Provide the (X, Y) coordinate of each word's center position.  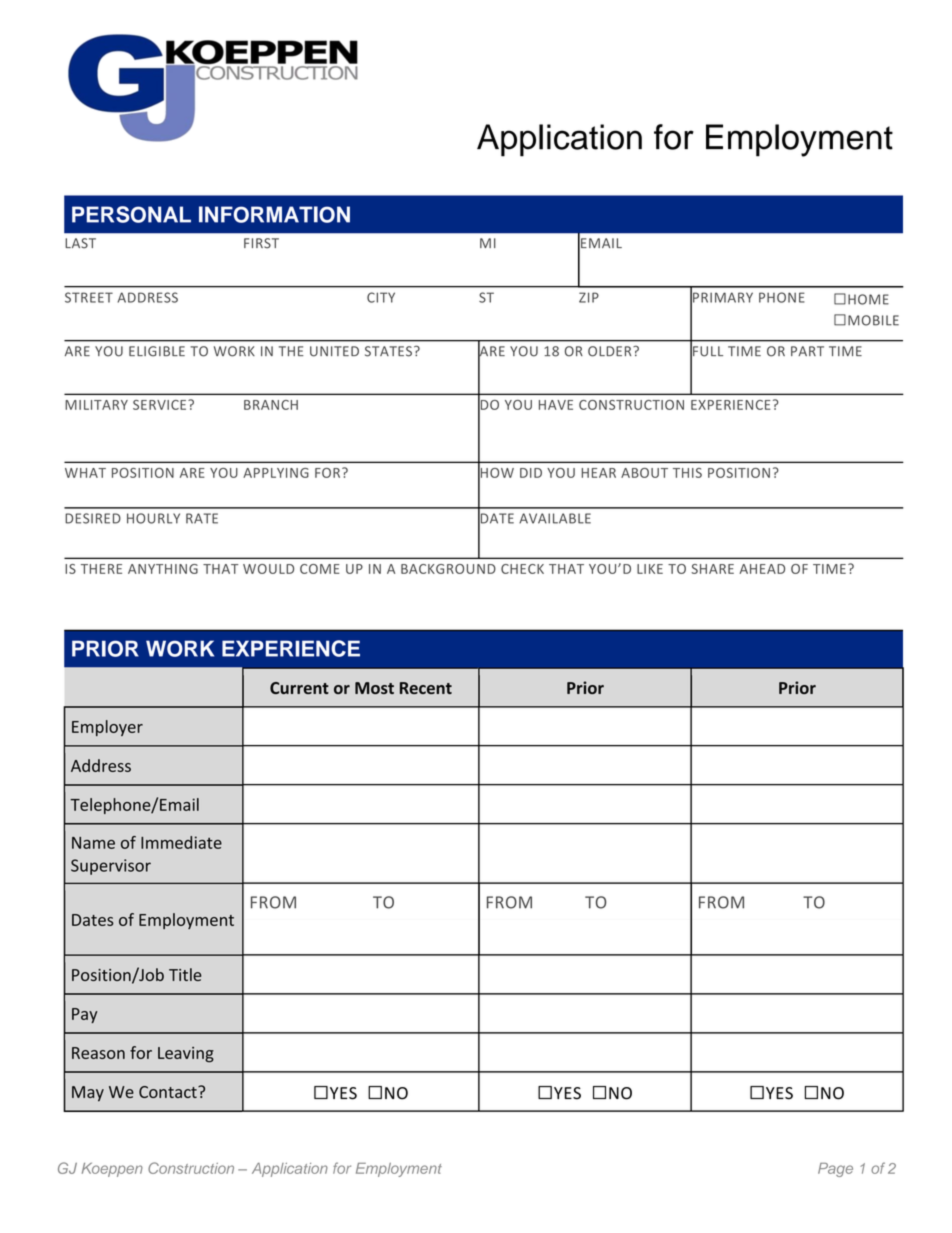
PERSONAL (131, 214)
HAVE (556, 405)
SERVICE (161, 405)
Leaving (186, 1055)
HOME (868, 299)
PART (807, 351)
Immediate (181, 842)
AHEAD (762, 569)
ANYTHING (163, 569)
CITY (381, 297)
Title (185, 974)
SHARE (712, 569)
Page (835, 1170)
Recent (426, 688)
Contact (169, 1092)
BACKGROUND (448, 569)
